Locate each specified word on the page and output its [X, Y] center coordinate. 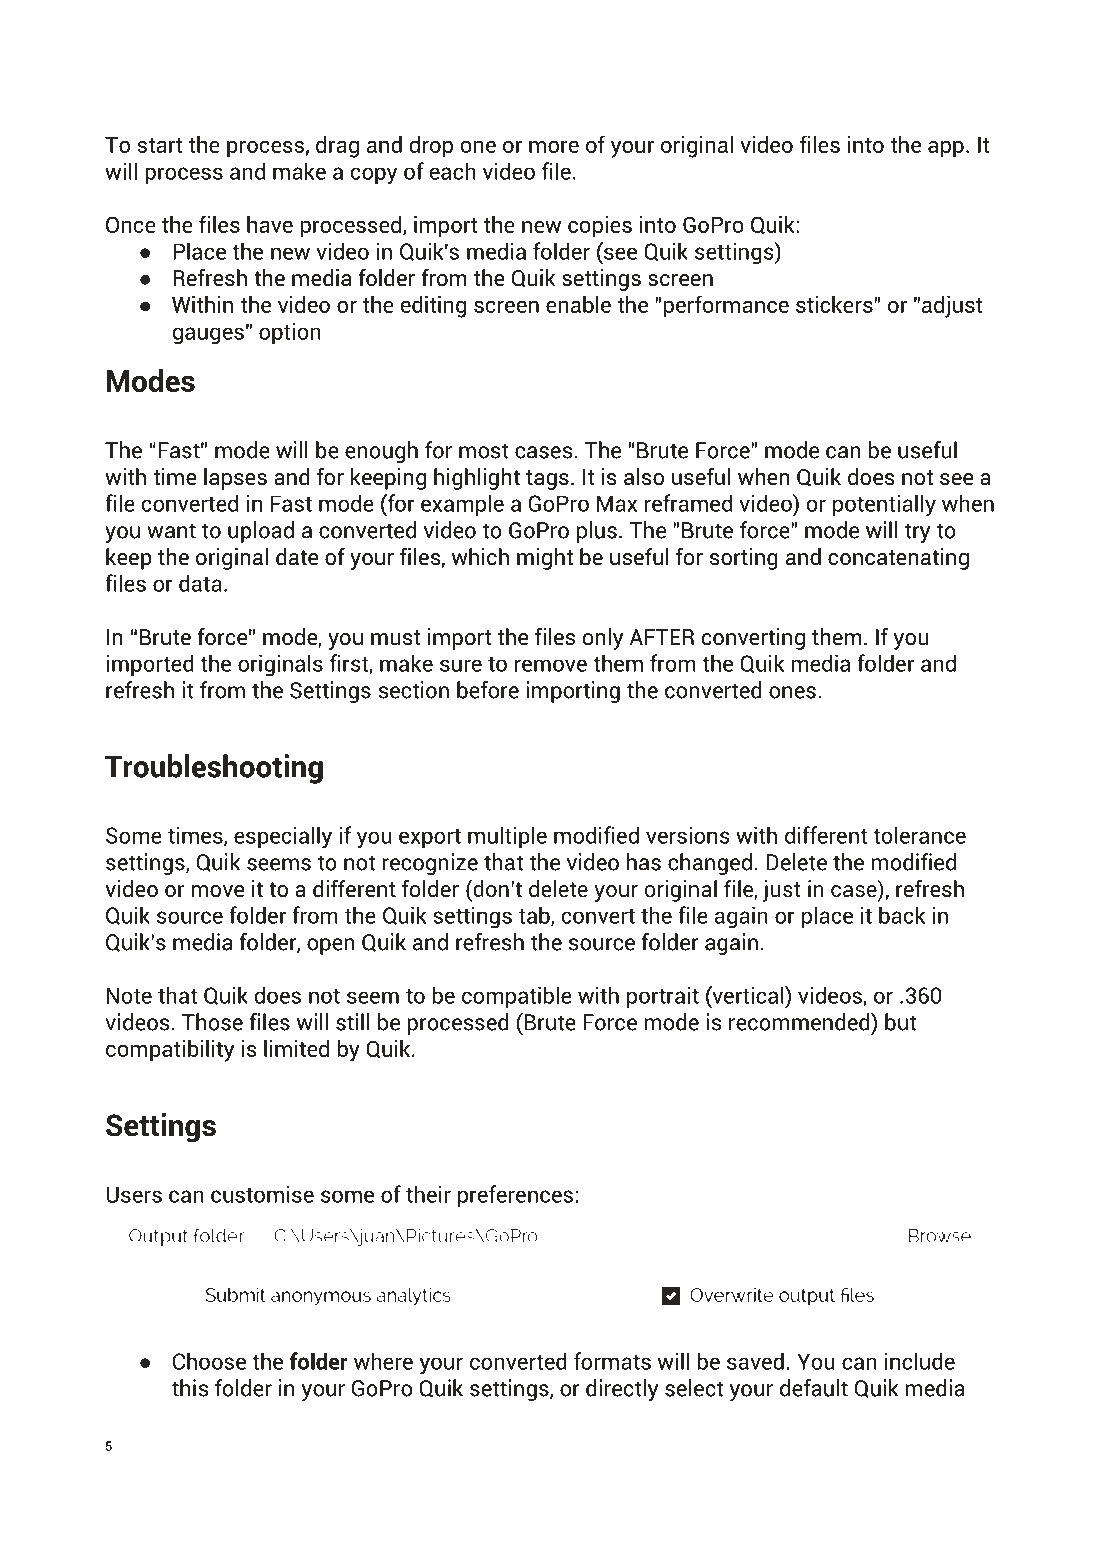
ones [792, 692]
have [270, 224]
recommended [800, 1021]
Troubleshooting [214, 769]
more [554, 147]
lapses [235, 479]
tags [547, 480]
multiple [507, 837]
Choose [209, 1361]
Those [212, 1022]
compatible [517, 997]
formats [612, 1361]
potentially [884, 505]
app [946, 149]
